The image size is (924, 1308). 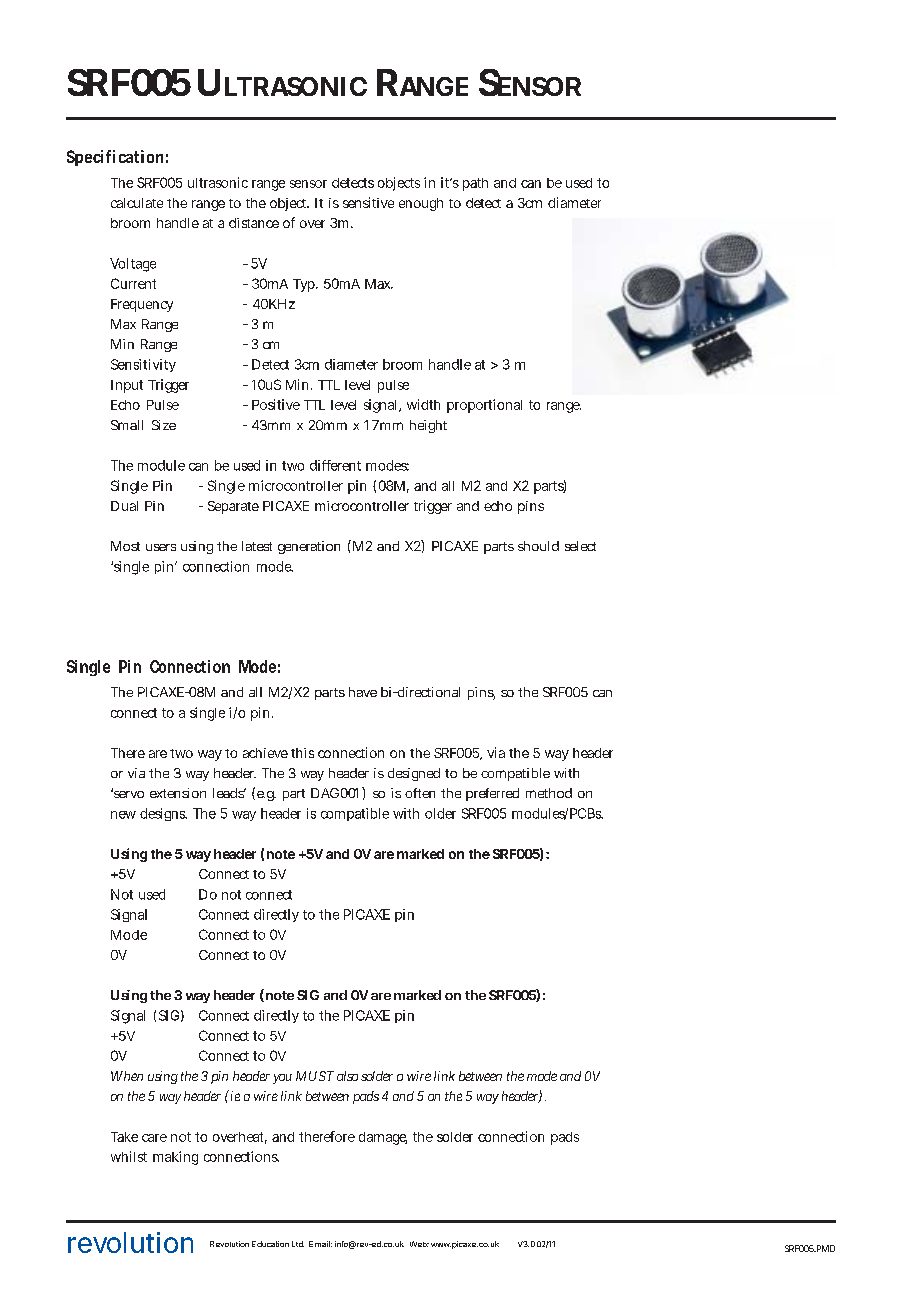 I want to click on method, so click(x=549, y=793).
